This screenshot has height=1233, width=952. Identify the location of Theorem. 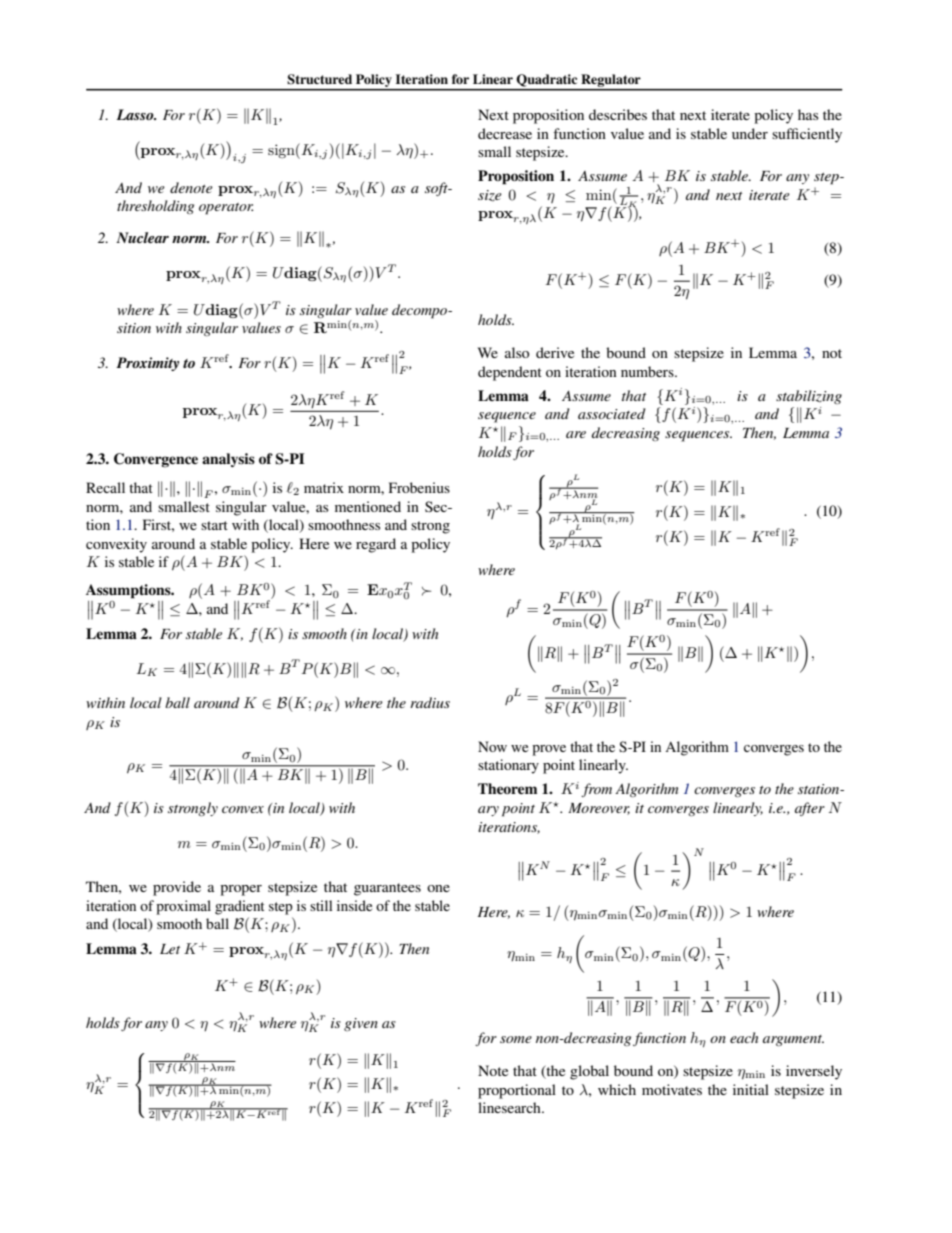
(507, 788).
